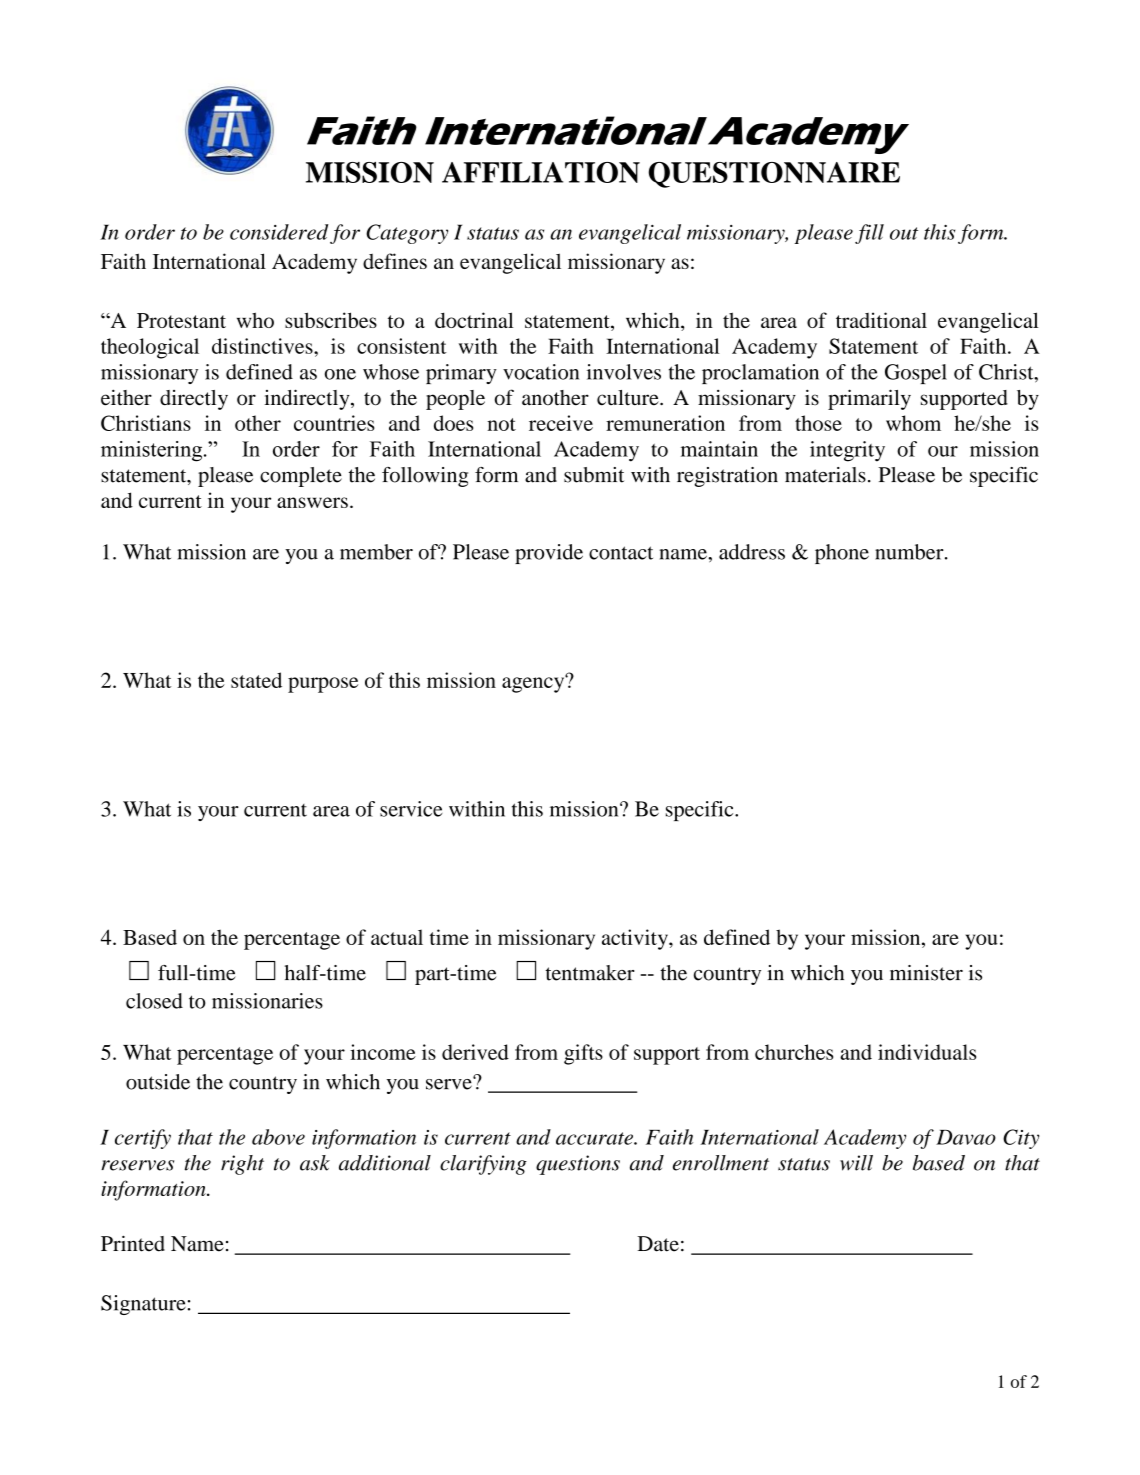 The image size is (1140, 1475). What do you see at coordinates (279, 232) in the image?
I see `considered` at bounding box center [279, 232].
